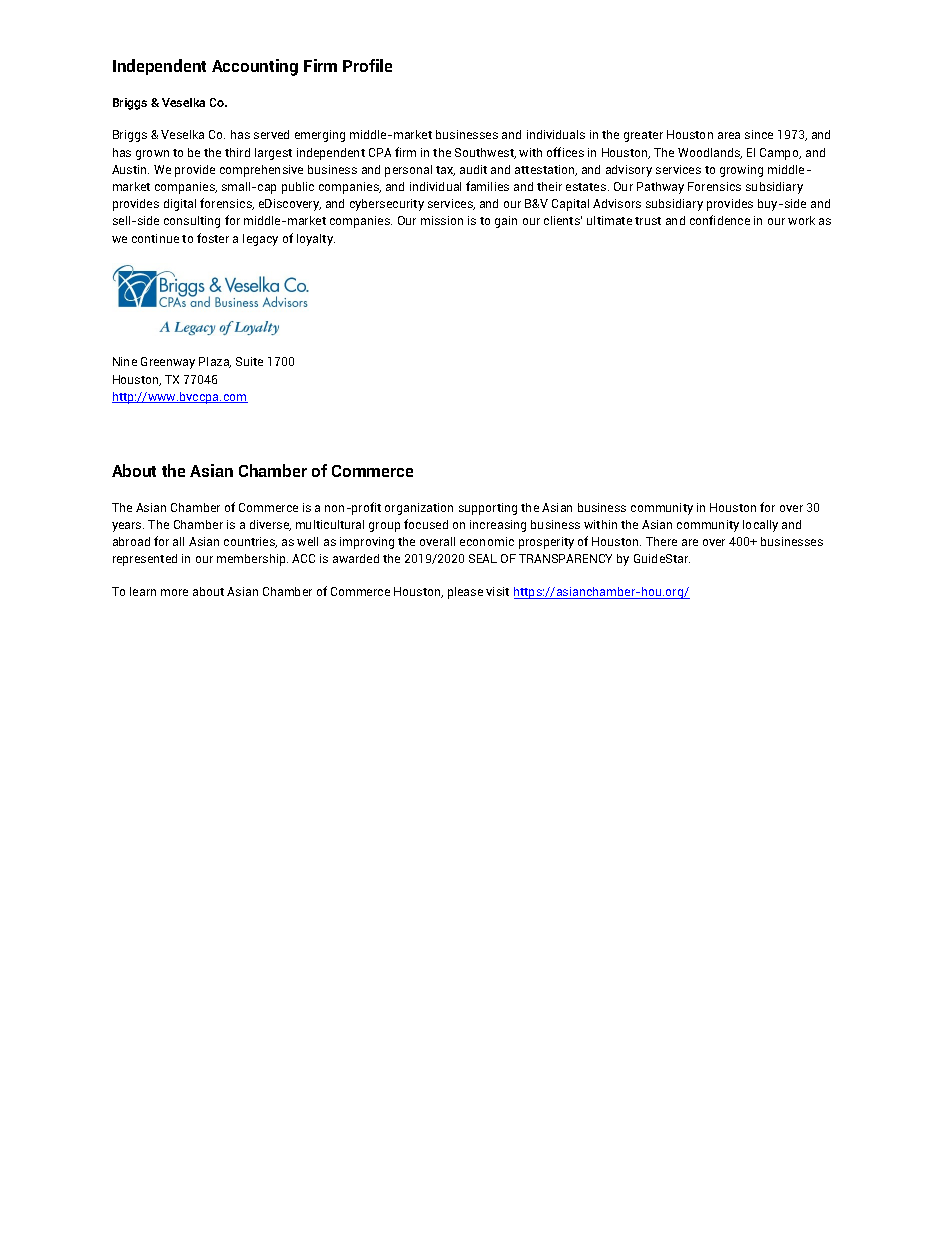  Describe the element at coordinates (174, 592) in the screenshot. I see `more` at that location.
